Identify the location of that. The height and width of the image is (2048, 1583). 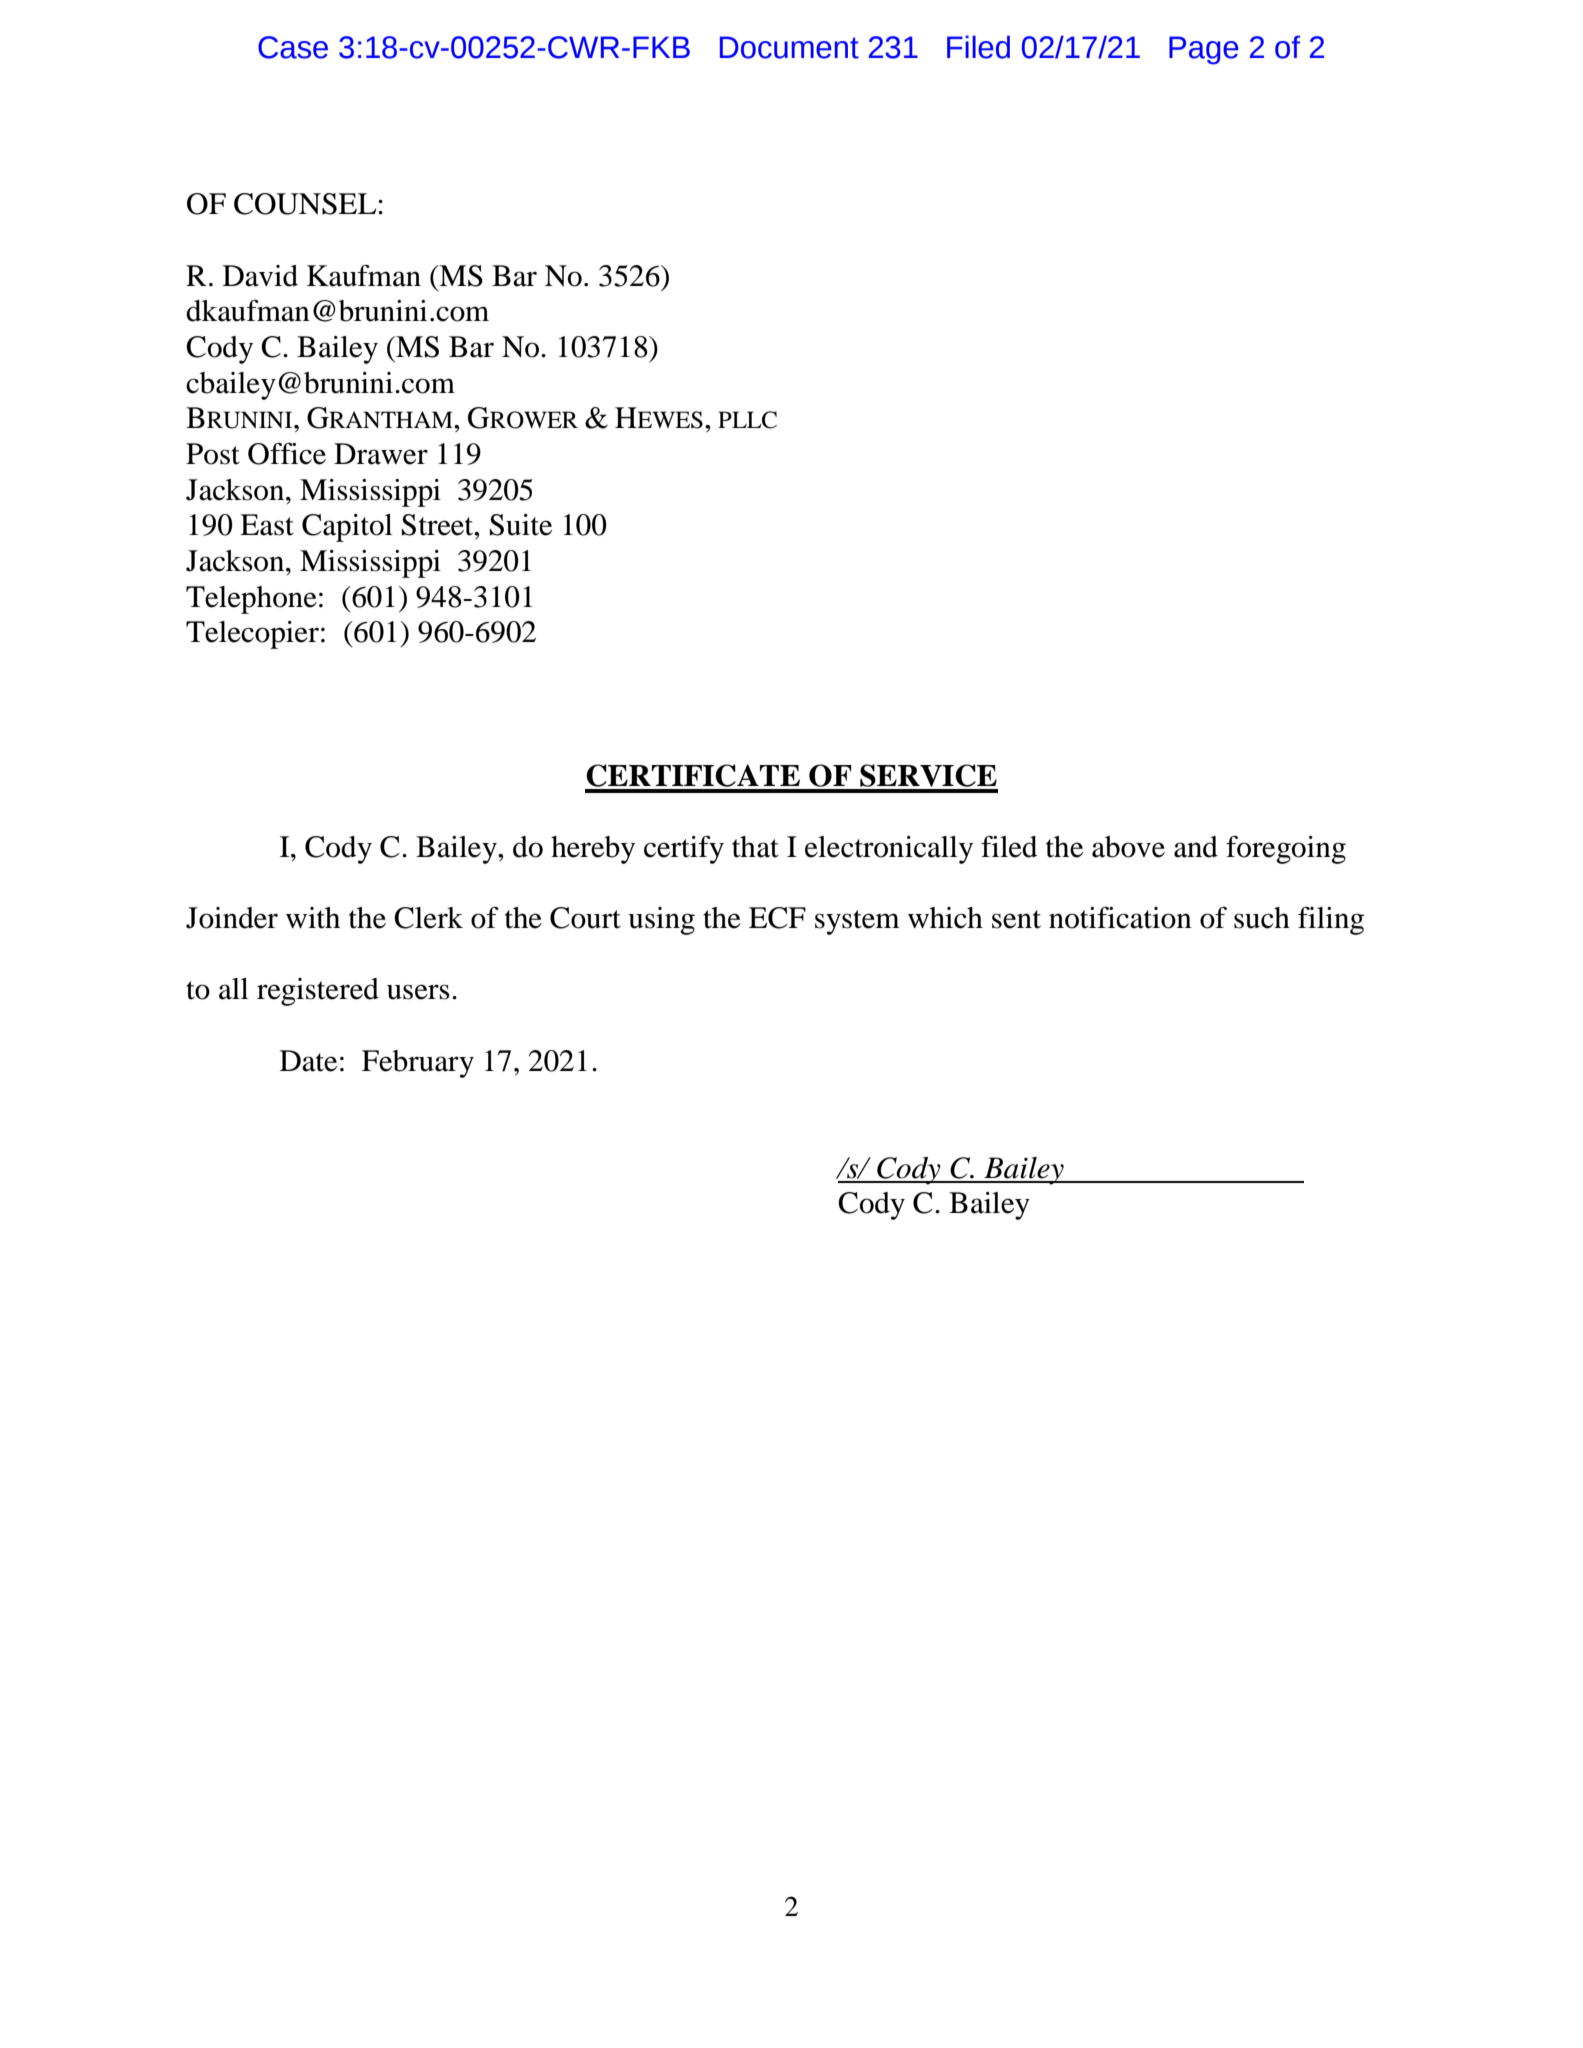
(755, 847).
